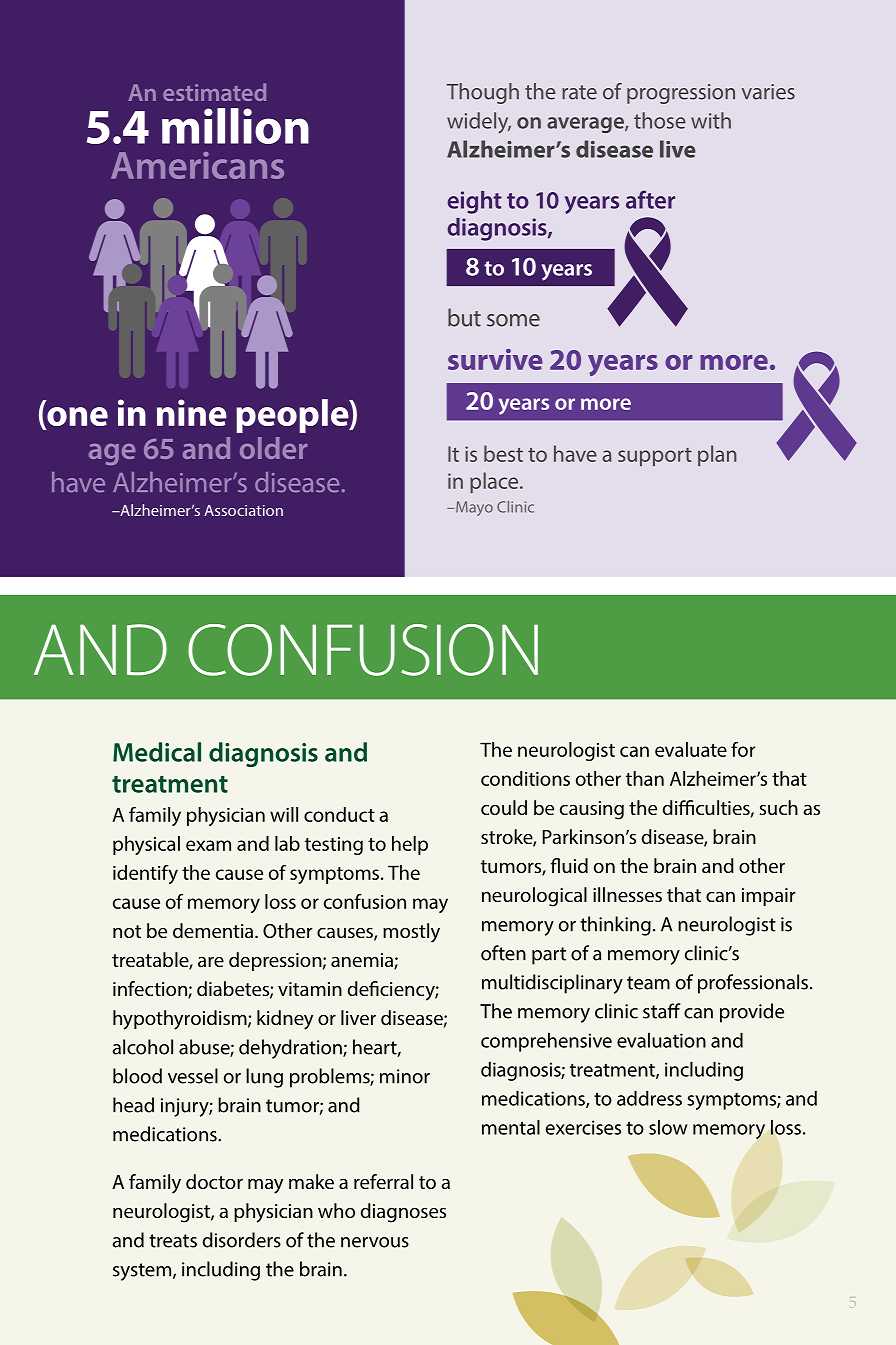 This image has height=1345, width=896. I want to click on conditions, so click(525, 778).
